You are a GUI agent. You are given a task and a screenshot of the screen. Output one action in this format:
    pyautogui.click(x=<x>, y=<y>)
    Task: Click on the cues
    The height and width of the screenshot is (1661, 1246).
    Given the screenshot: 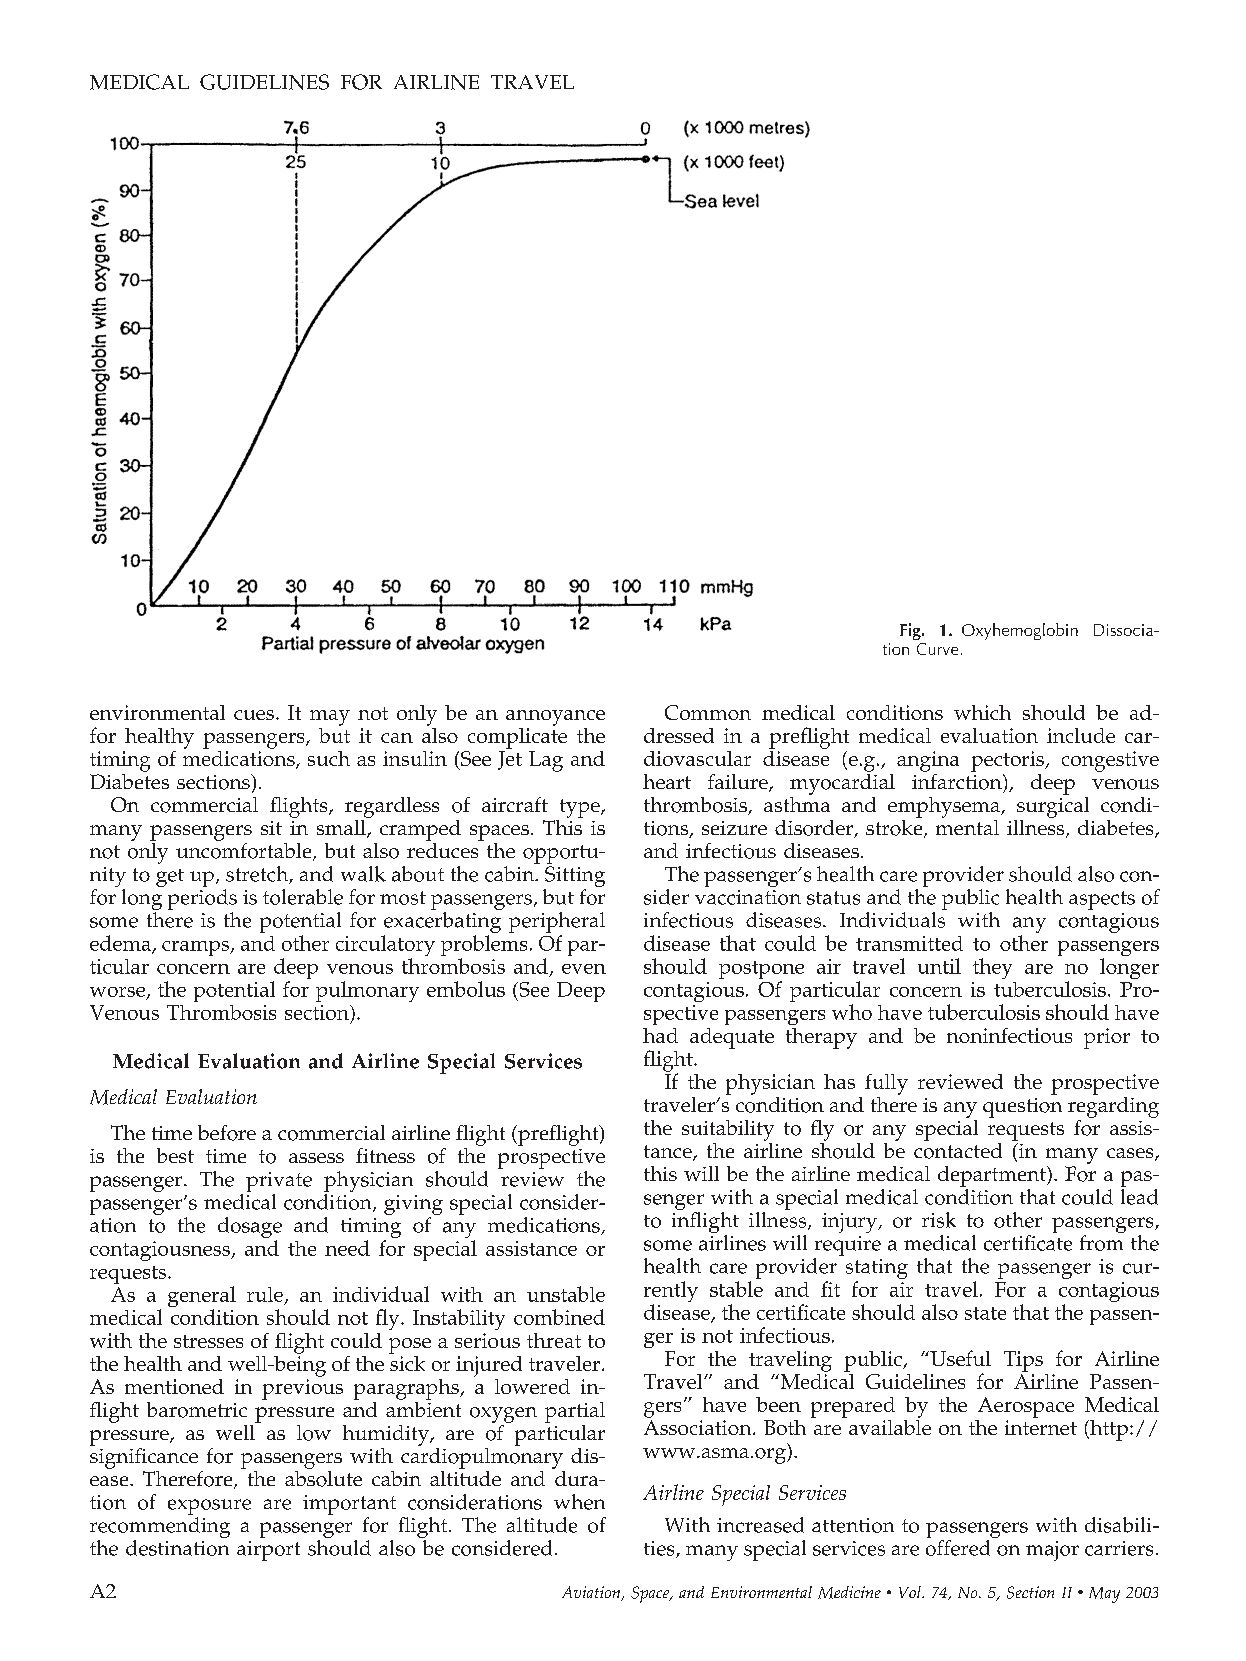 What is the action you would take?
    pyautogui.click(x=254, y=715)
